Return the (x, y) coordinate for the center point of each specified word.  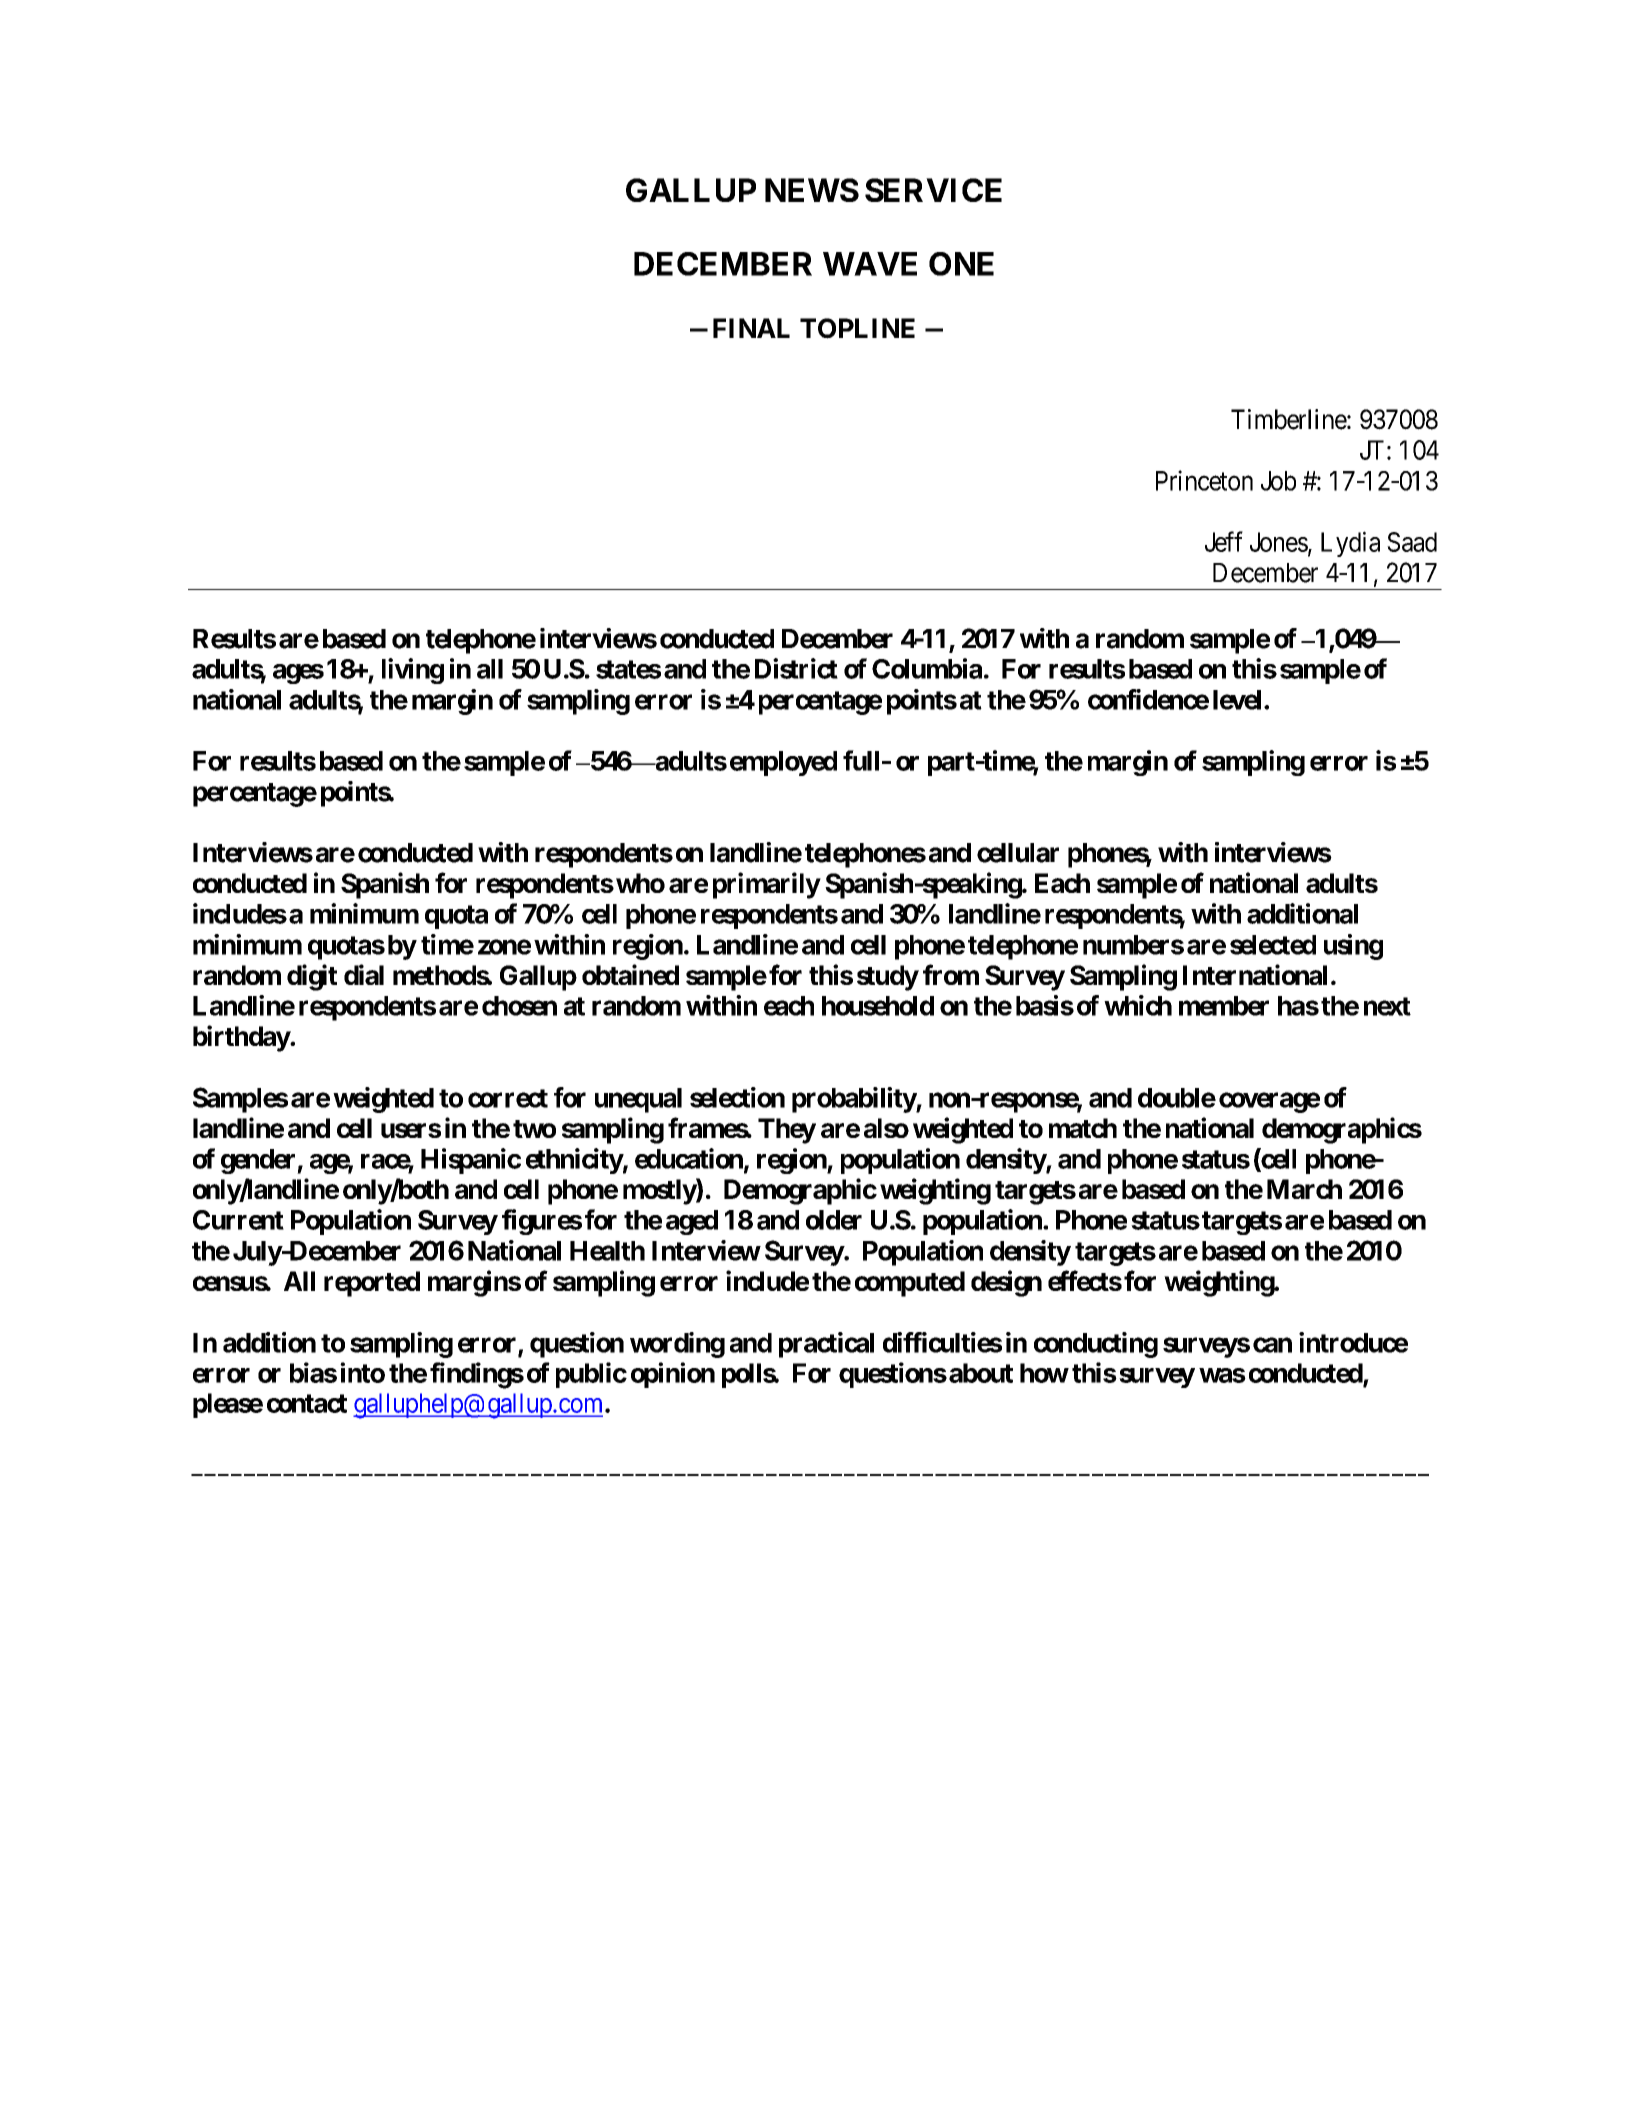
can (1272, 1345)
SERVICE (933, 190)
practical (826, 1345)
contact (307, 1403)
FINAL (751, 328)
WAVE (870, 264)
